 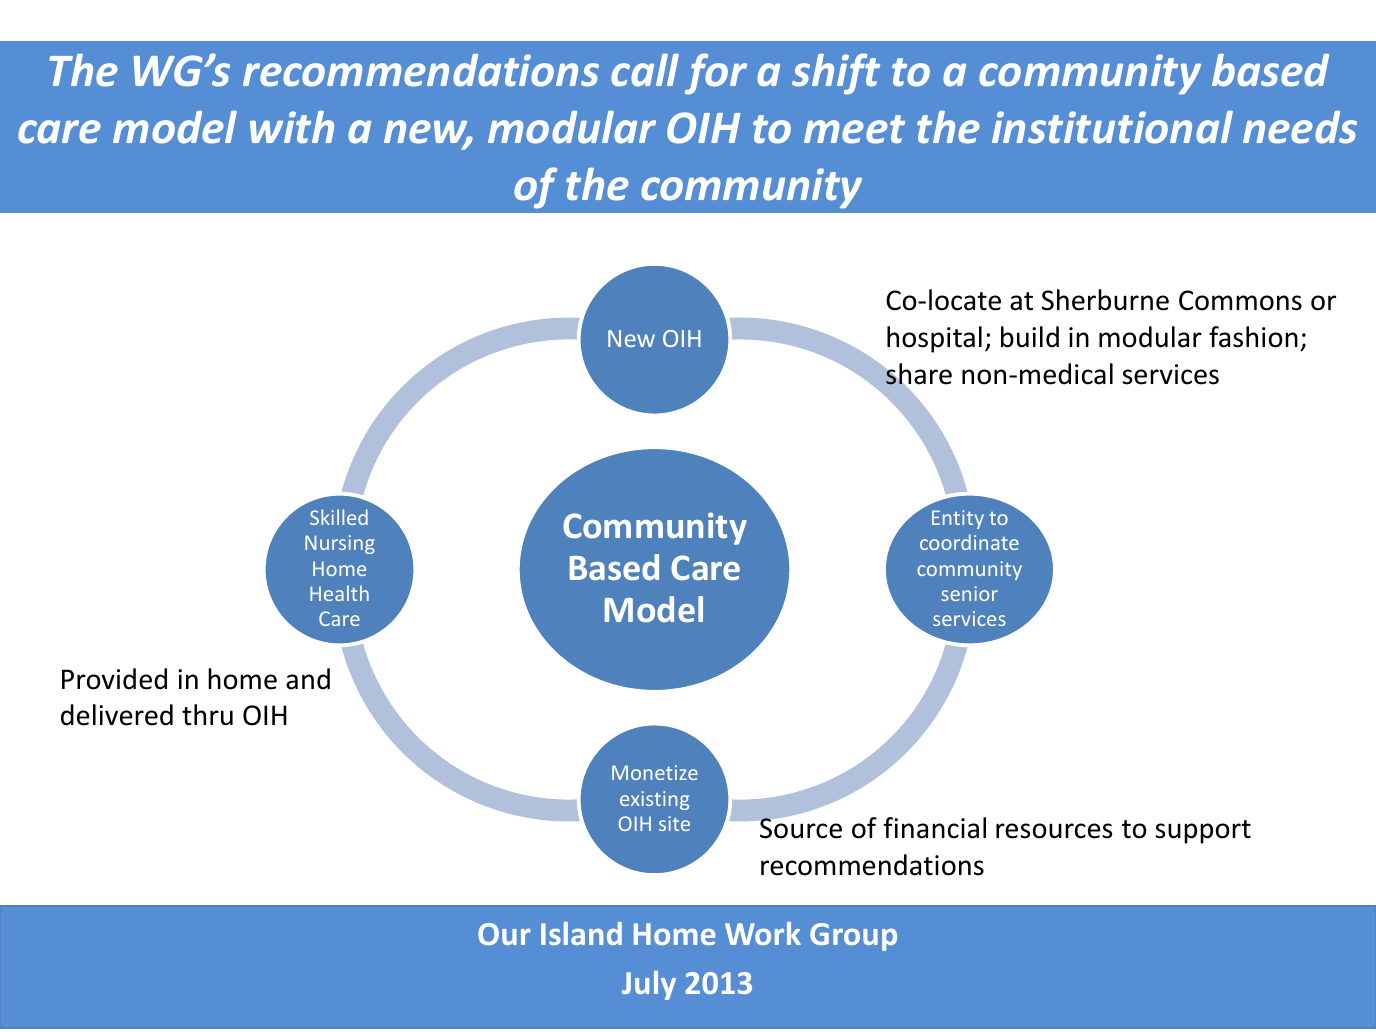 I want to click on Monetize, so click(x=655, y=772).
